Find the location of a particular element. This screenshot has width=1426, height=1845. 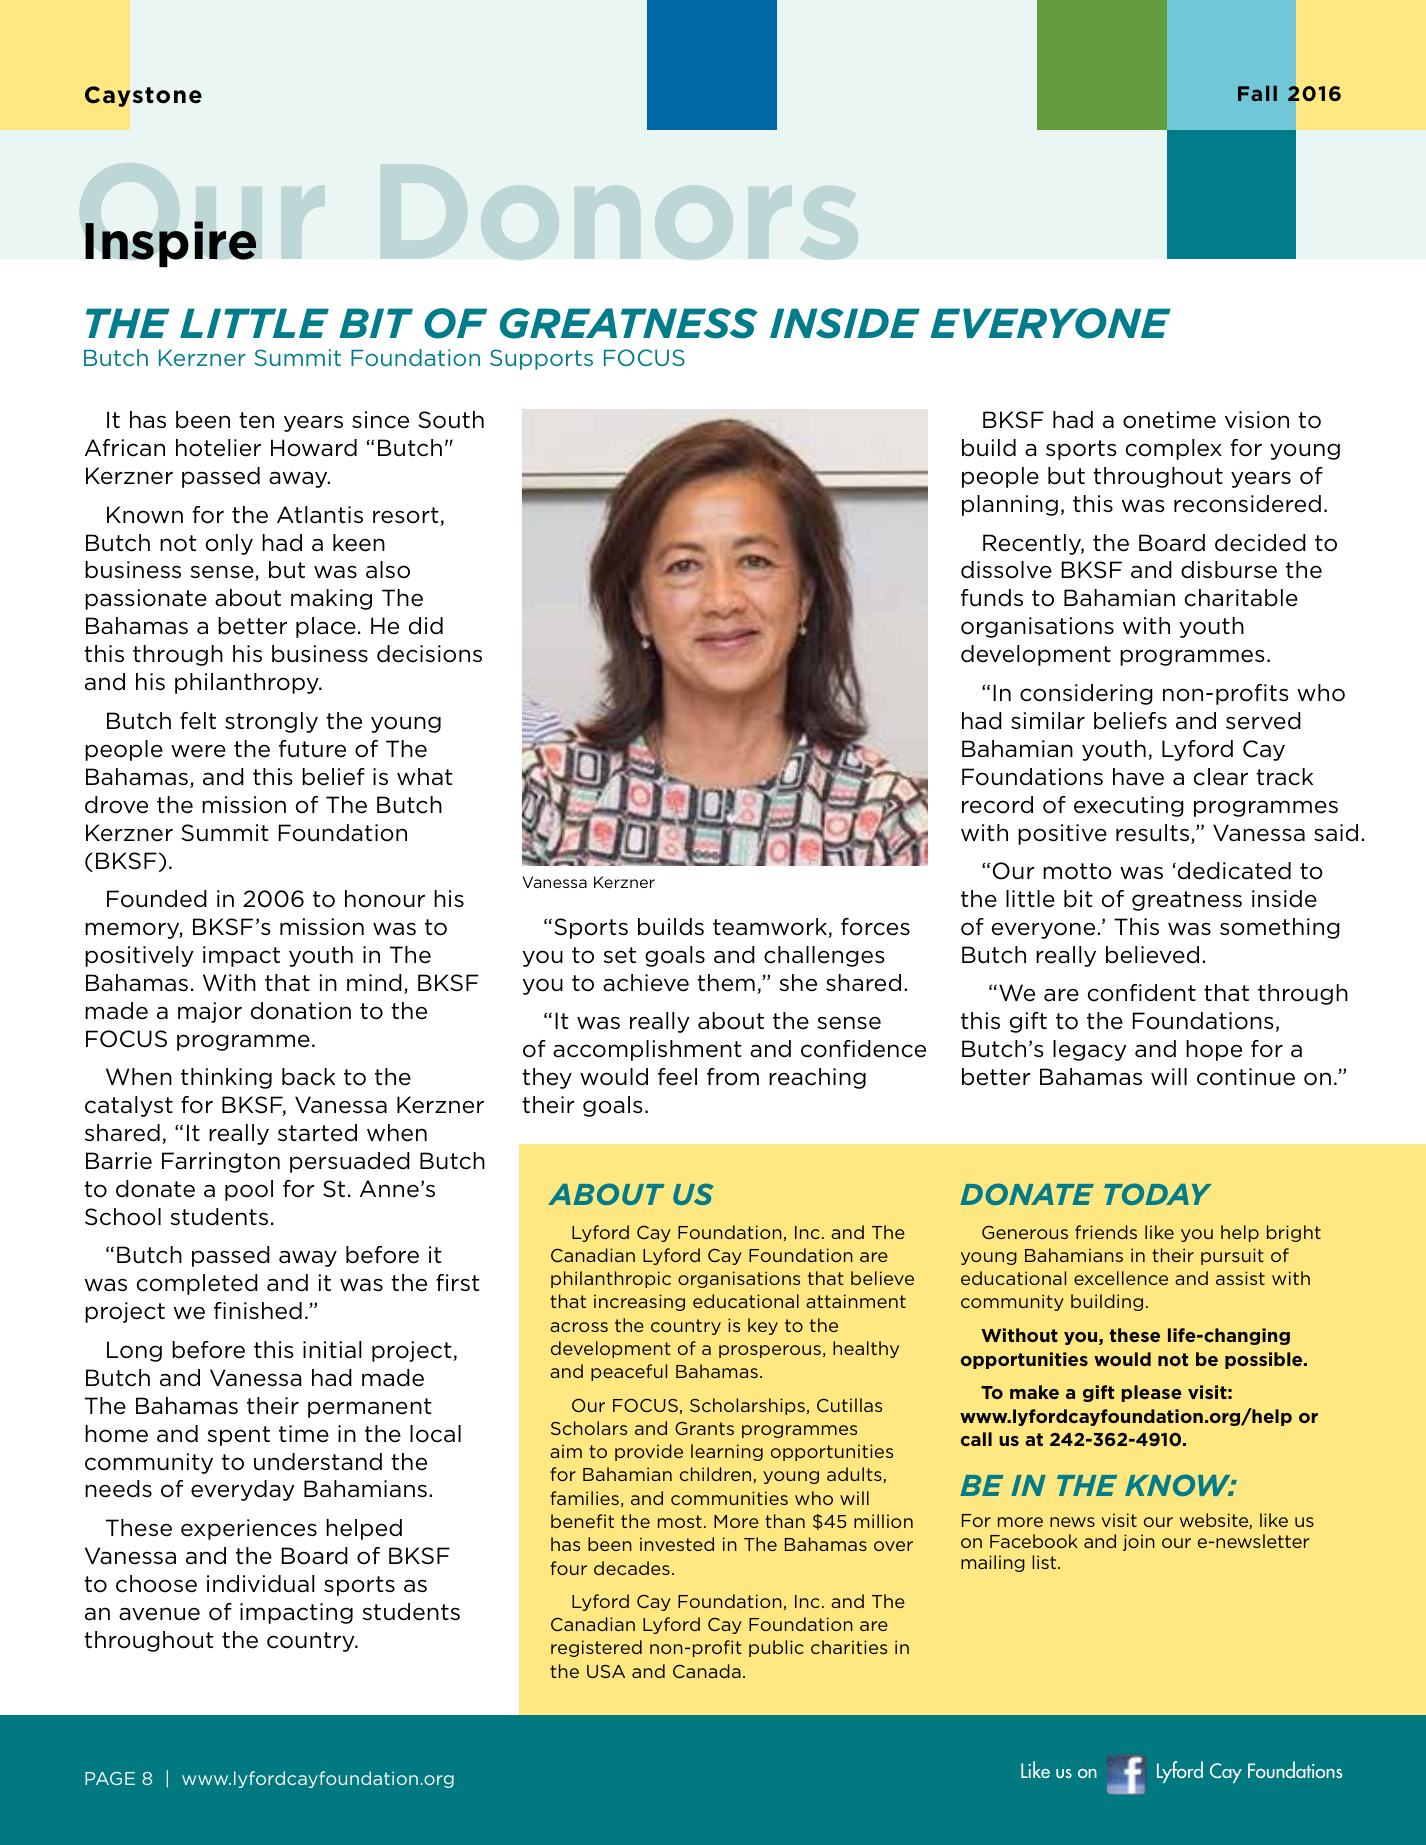

PAGE is located at coordinates (110, 1778).
